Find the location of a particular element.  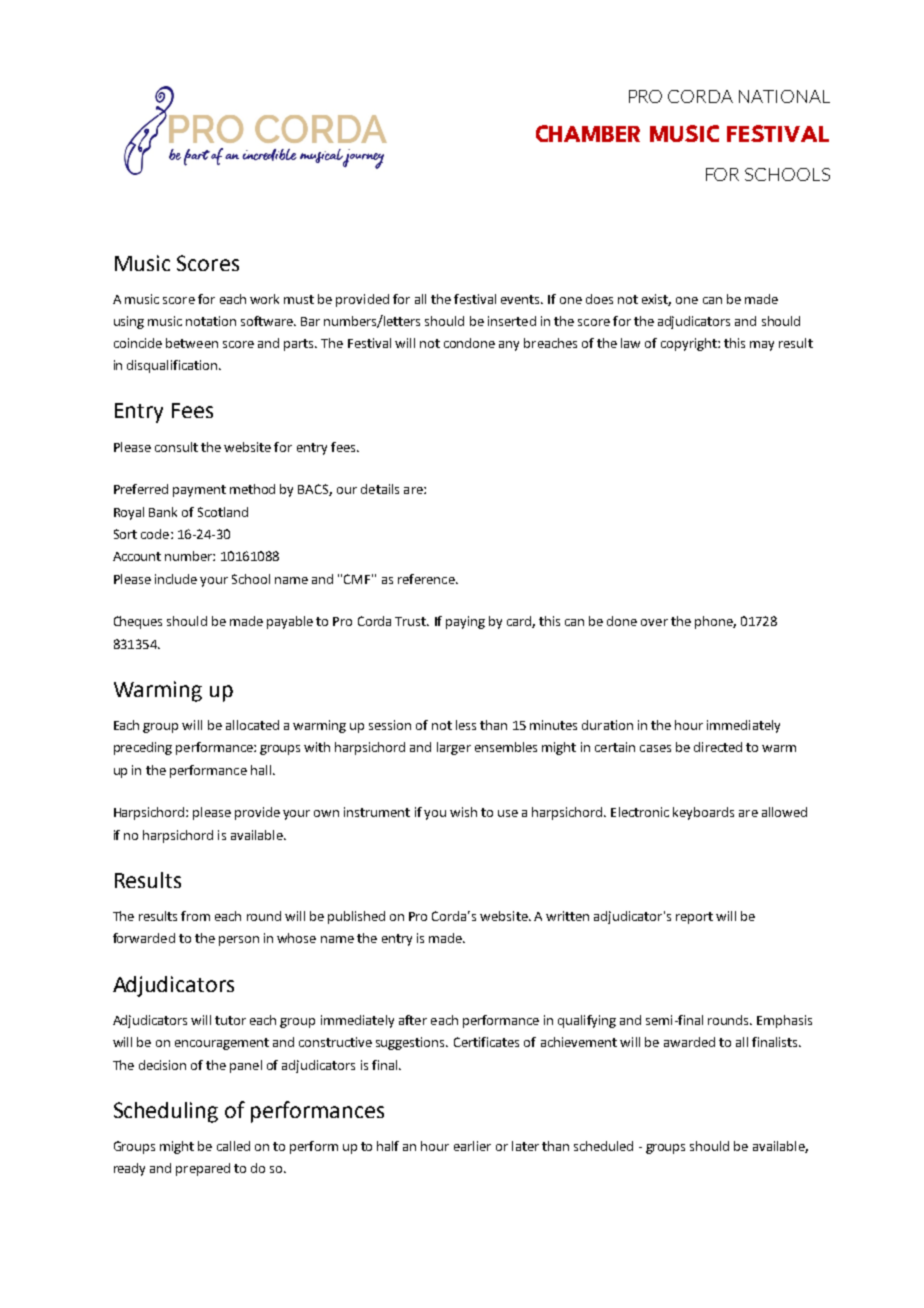

CHAMBER is located at coordinates (588, 133).
